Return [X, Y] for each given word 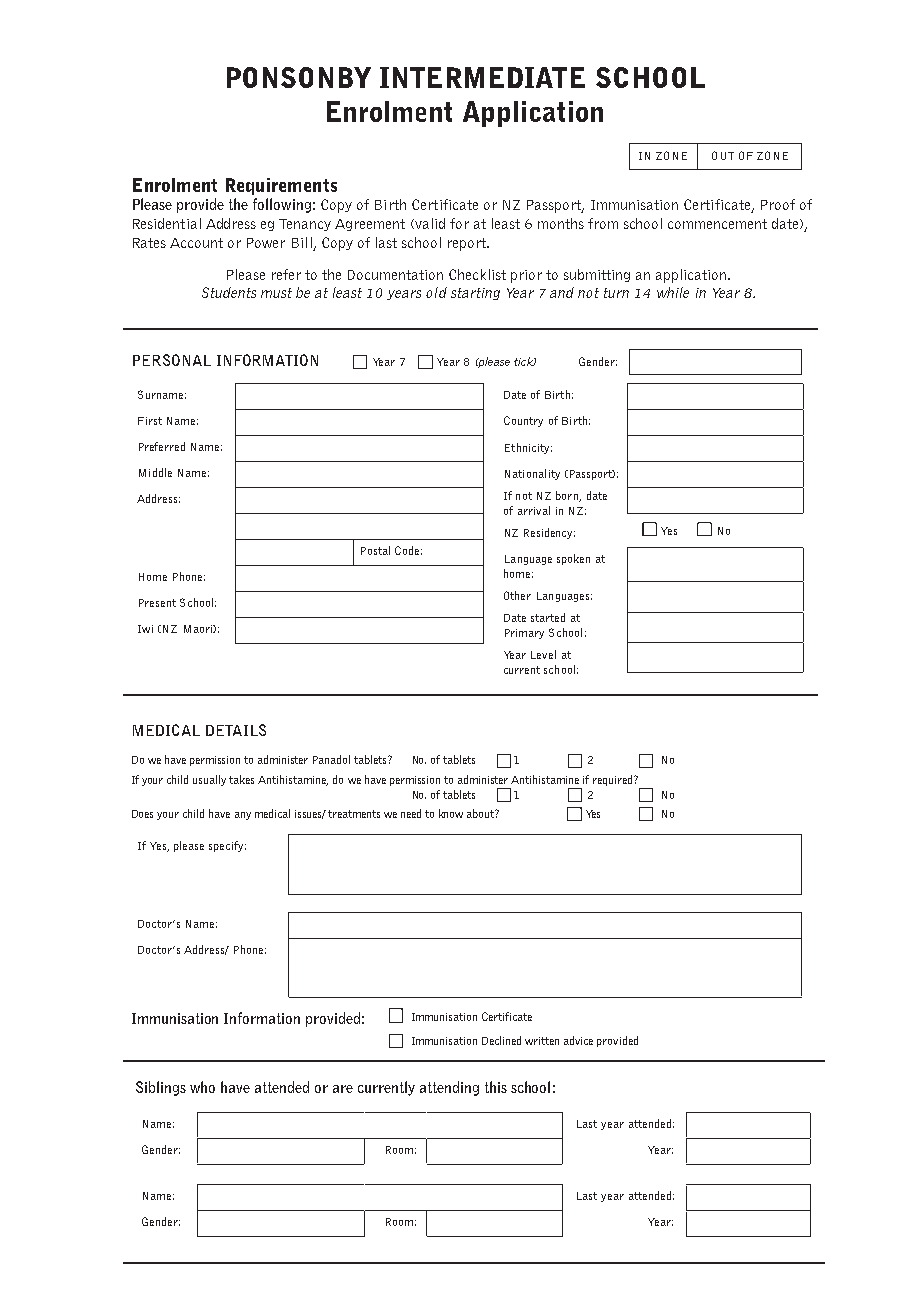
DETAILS [236, 730]
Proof [778, 204]
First [150, 421]
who [202, 1087]
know [451, 813]
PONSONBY [299, 77]
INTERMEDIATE [482, 77]
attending [449, 1088]
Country [523, 421]
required [614, 780]
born [568, 496]
